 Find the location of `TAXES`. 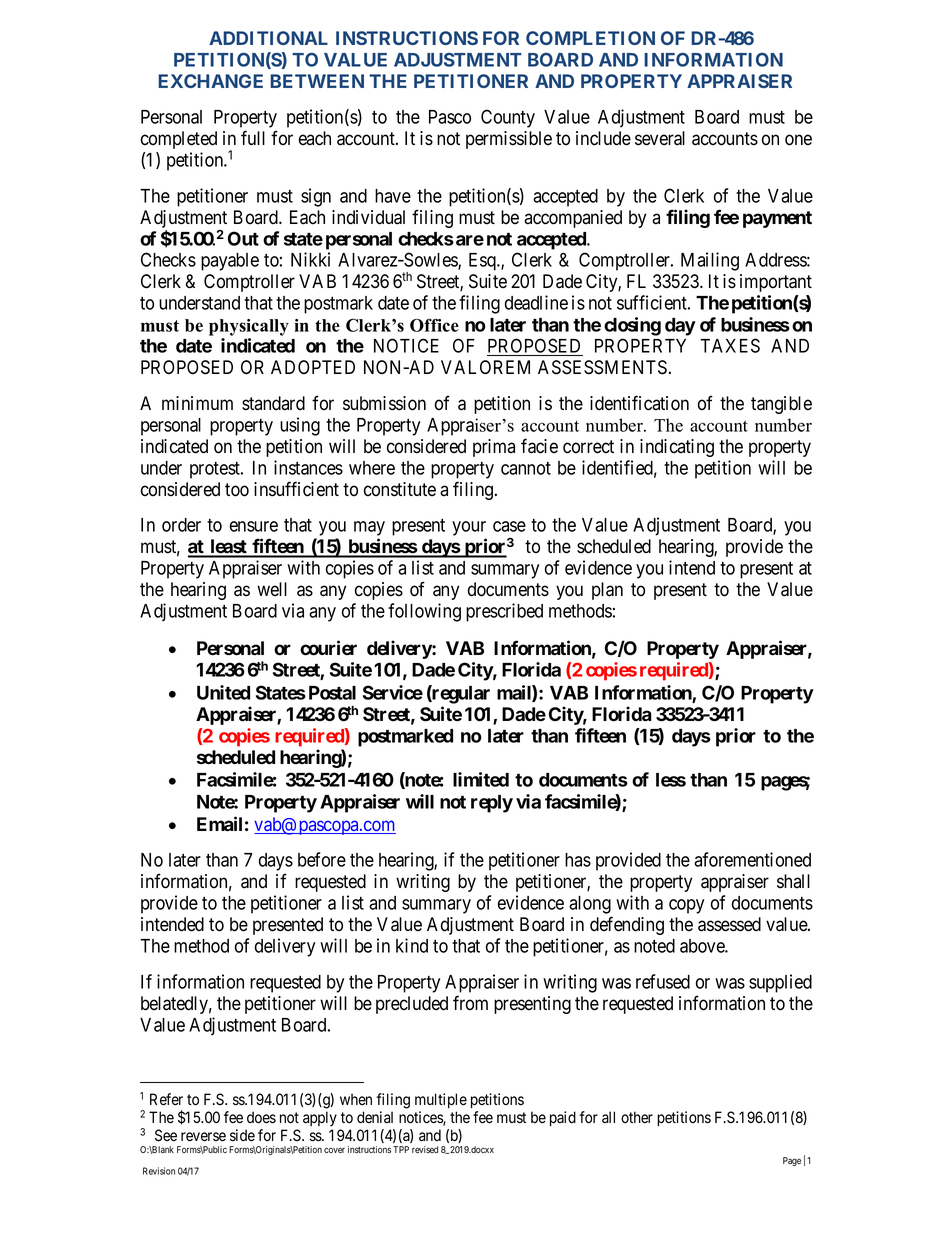

TAXES is located at coordinates (730, 345).
